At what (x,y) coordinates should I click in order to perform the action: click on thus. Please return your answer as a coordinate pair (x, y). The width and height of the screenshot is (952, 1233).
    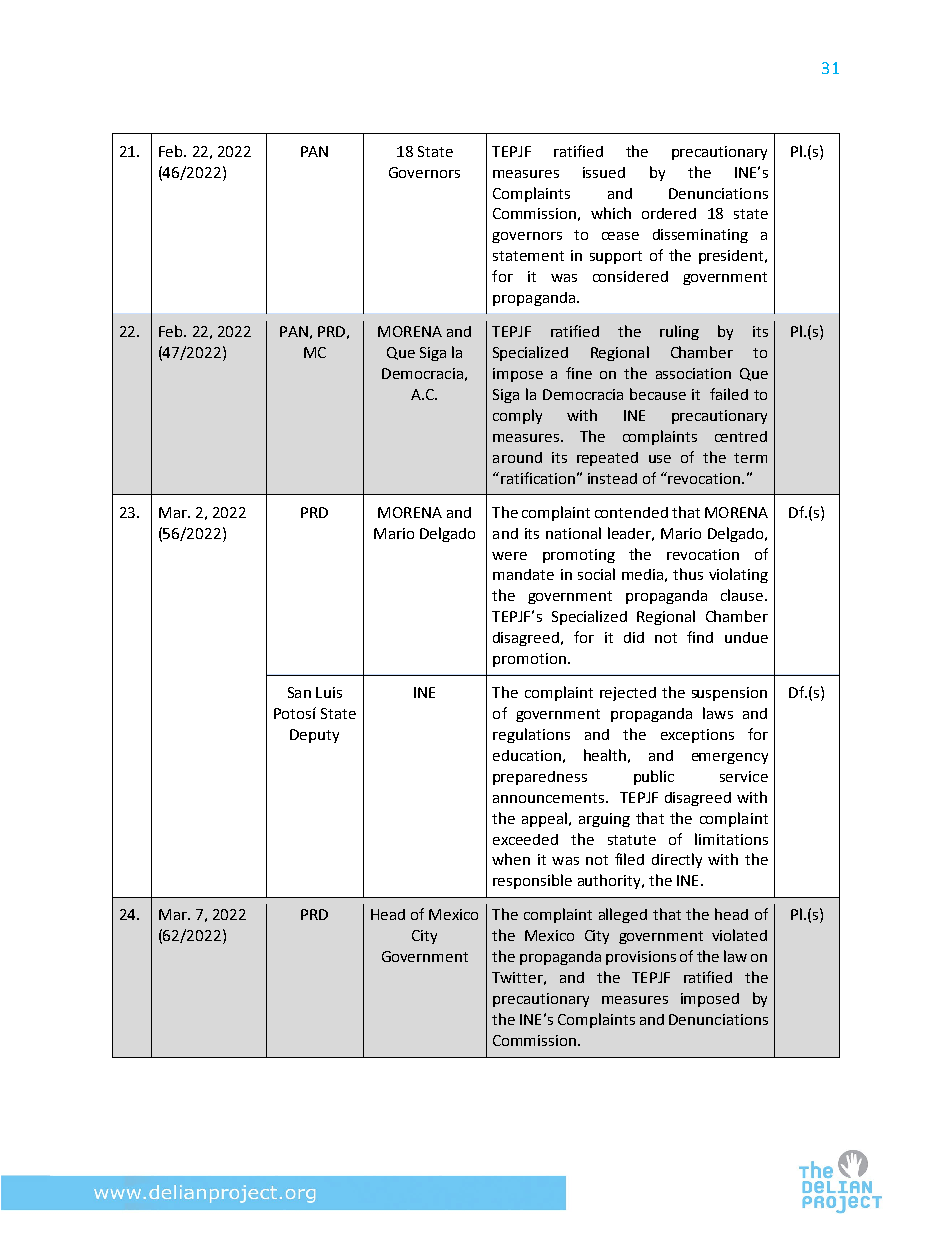
    Looking at the image, I should click on (688, 574).
